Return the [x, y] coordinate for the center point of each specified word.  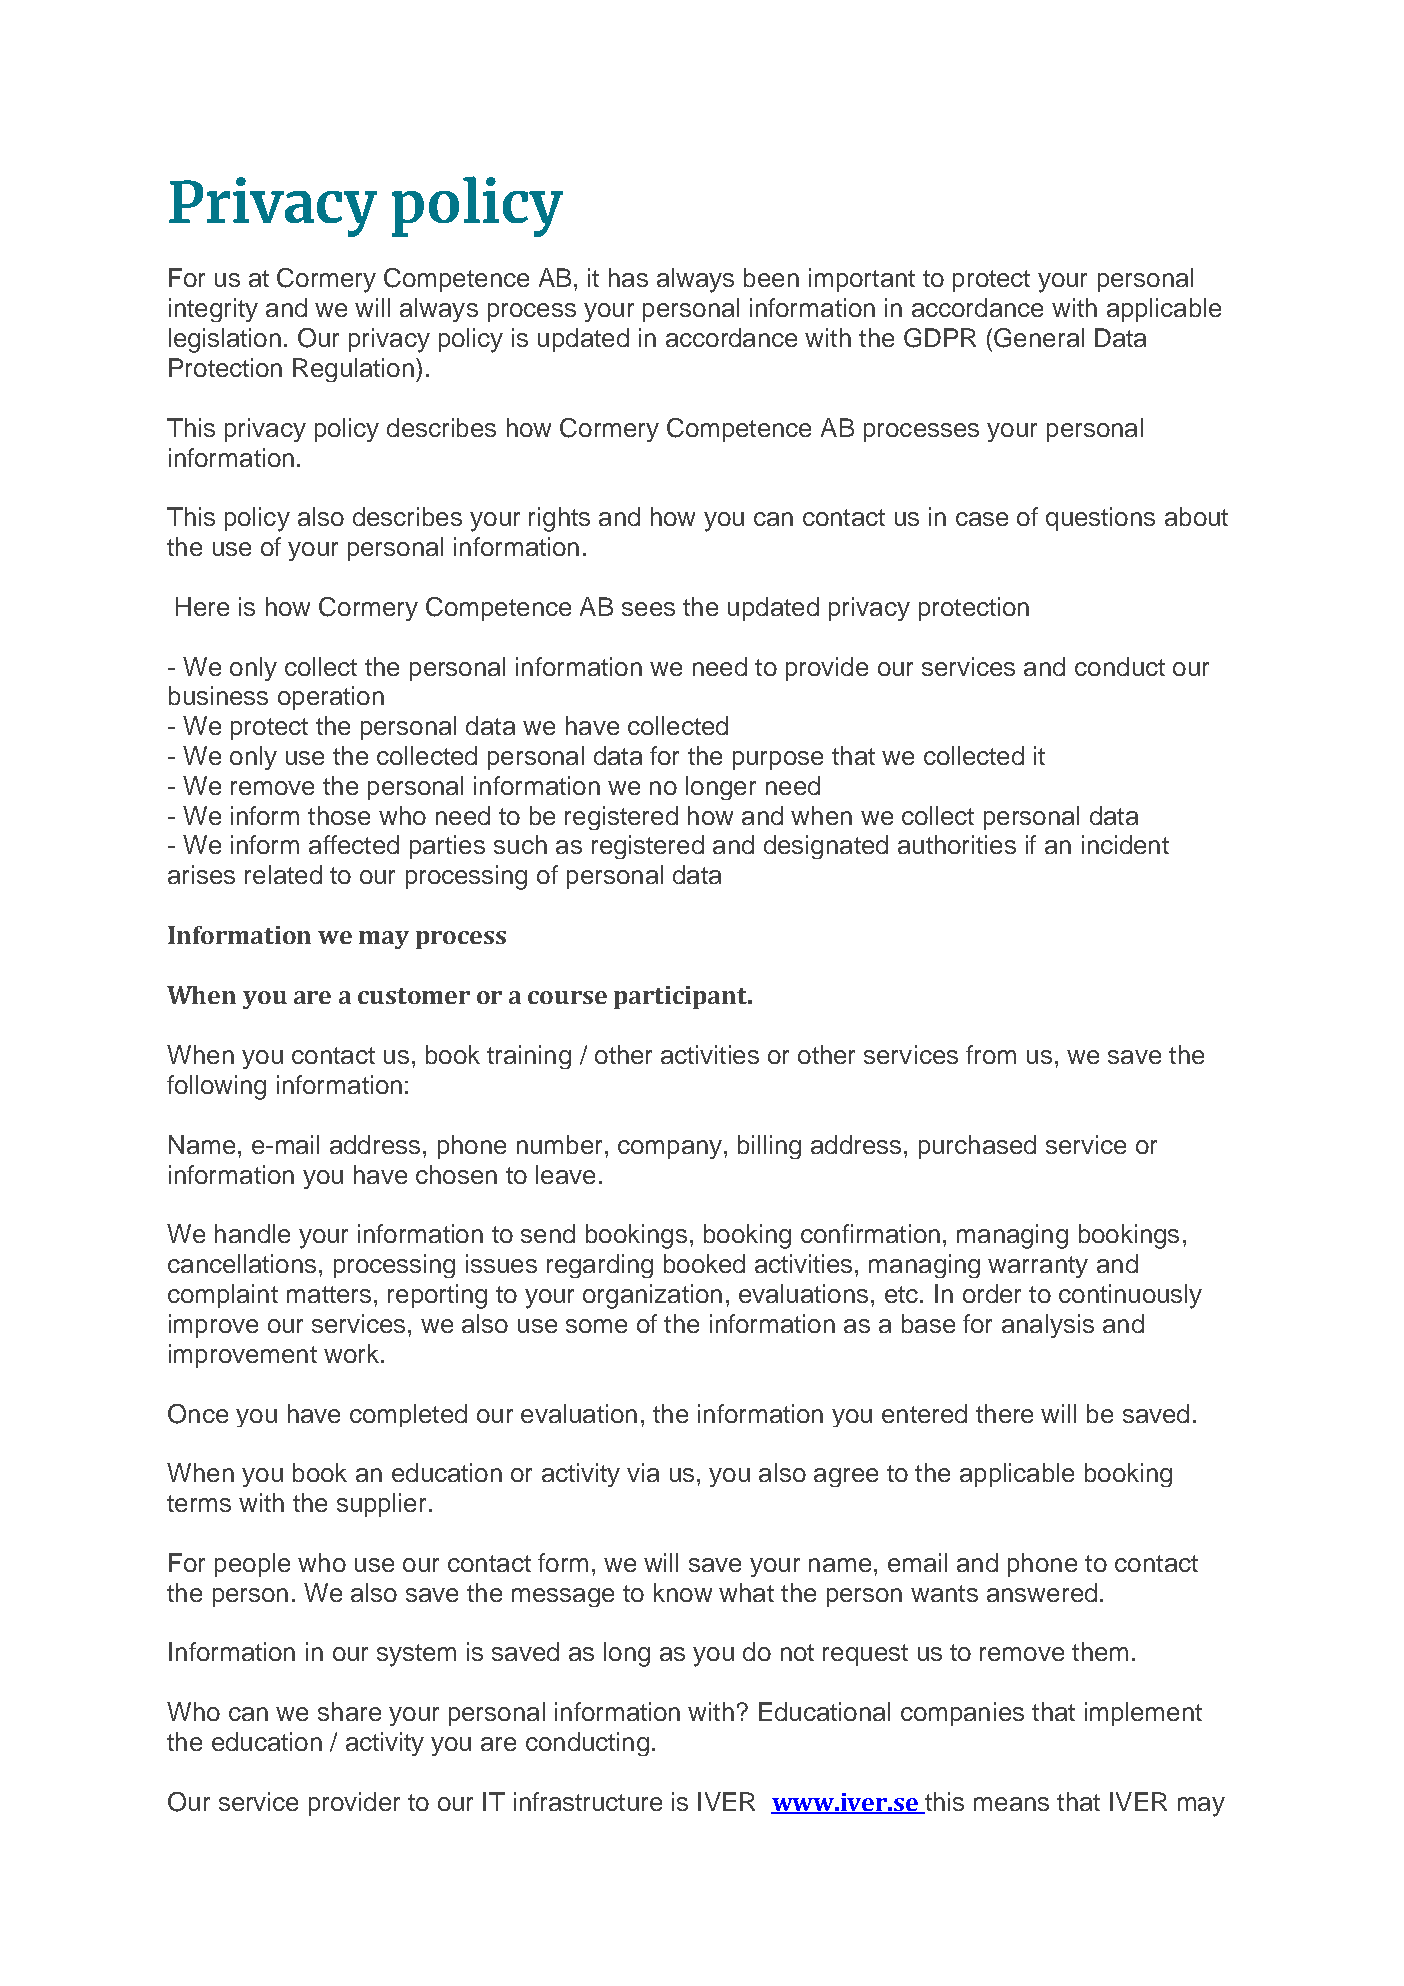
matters [329, 1294]
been [771, 277]
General [1039, 338]
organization [652, 1296]
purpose [778, 760]
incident [1125, 844]
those [339, 815]
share [349, 1711]
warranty [1038, 1267]
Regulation [353, 370]
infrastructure [588, 1801]
